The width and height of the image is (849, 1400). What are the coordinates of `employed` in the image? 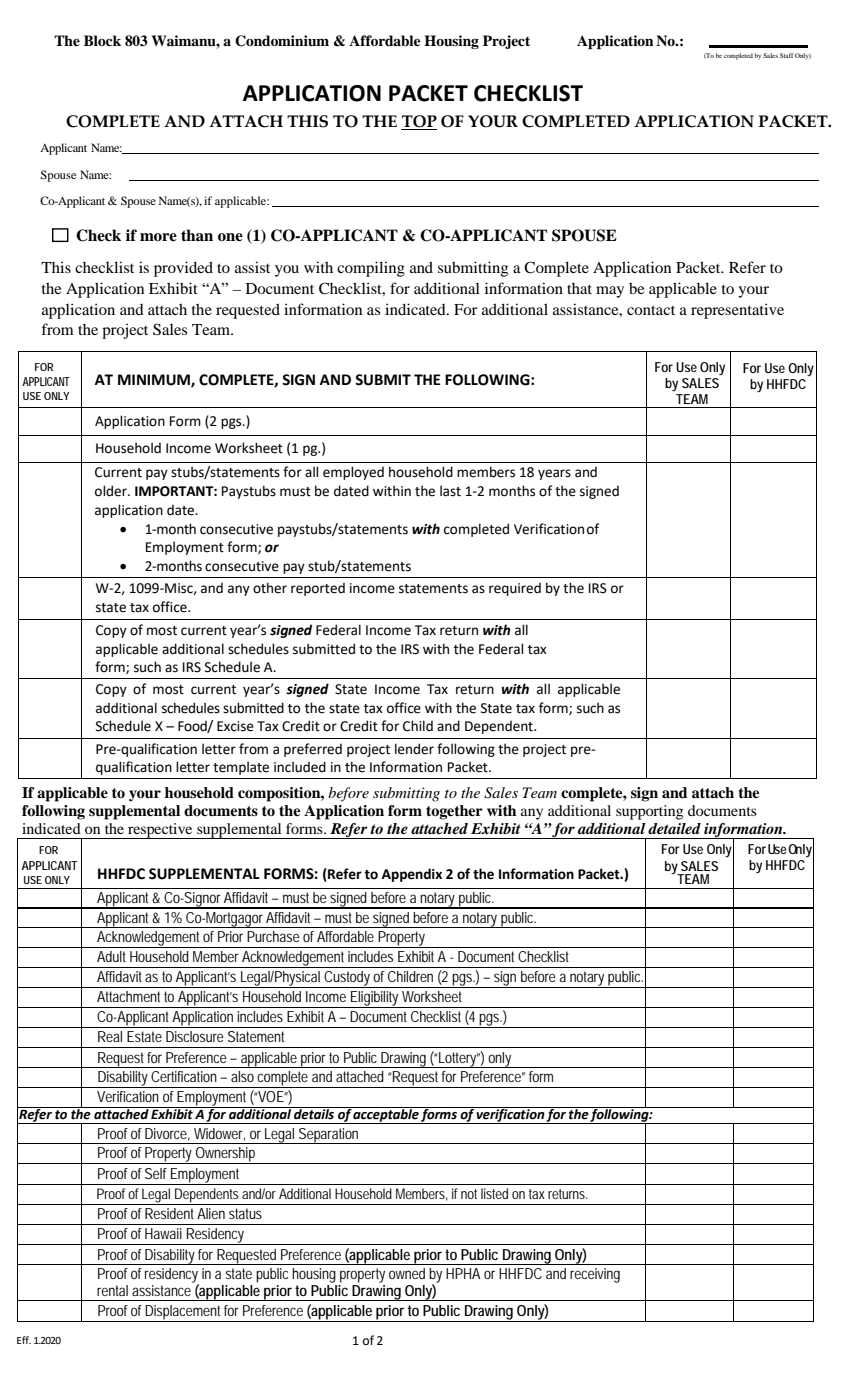 It's located at (353, 473).
